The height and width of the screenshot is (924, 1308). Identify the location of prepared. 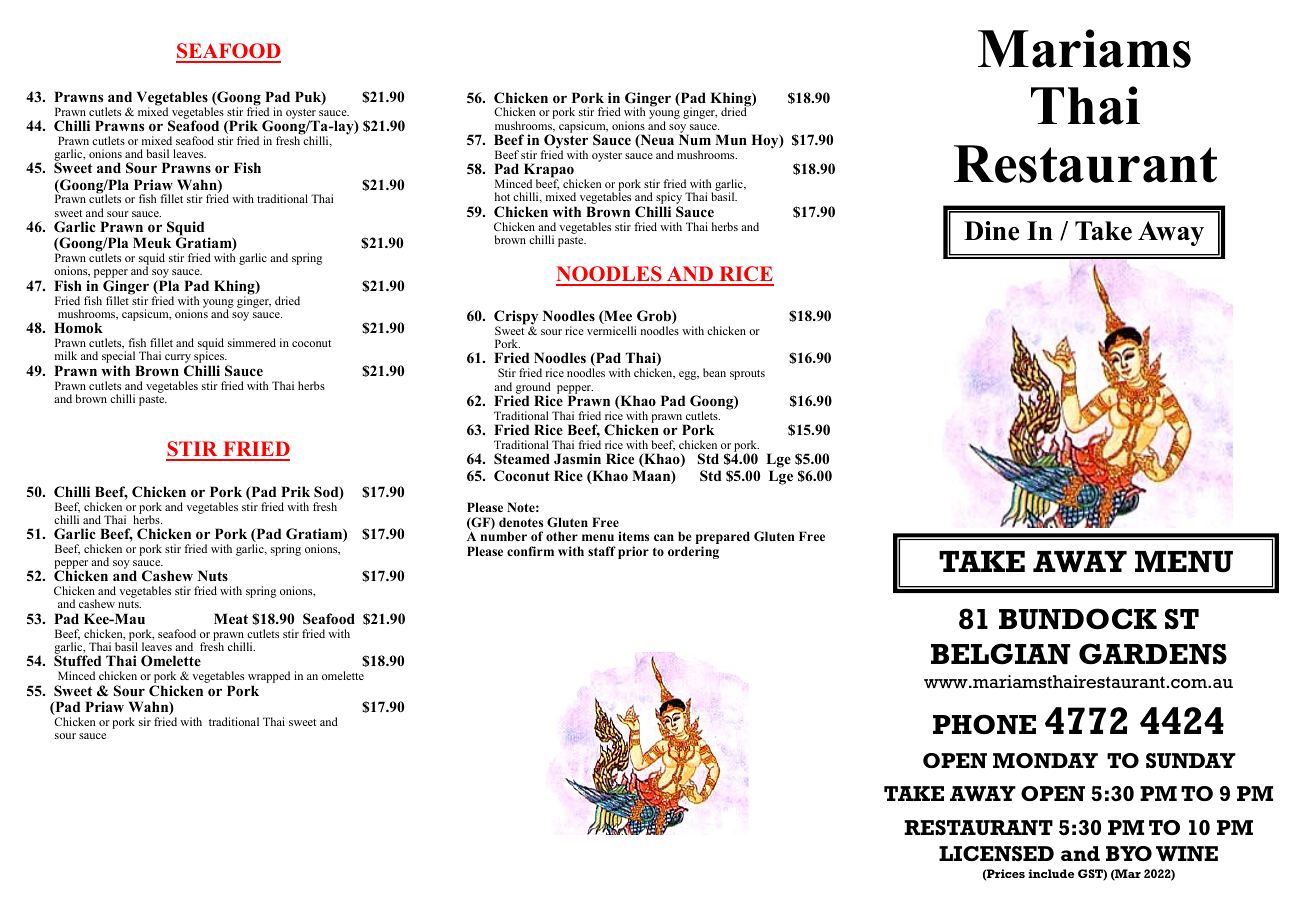
(723, 539).
